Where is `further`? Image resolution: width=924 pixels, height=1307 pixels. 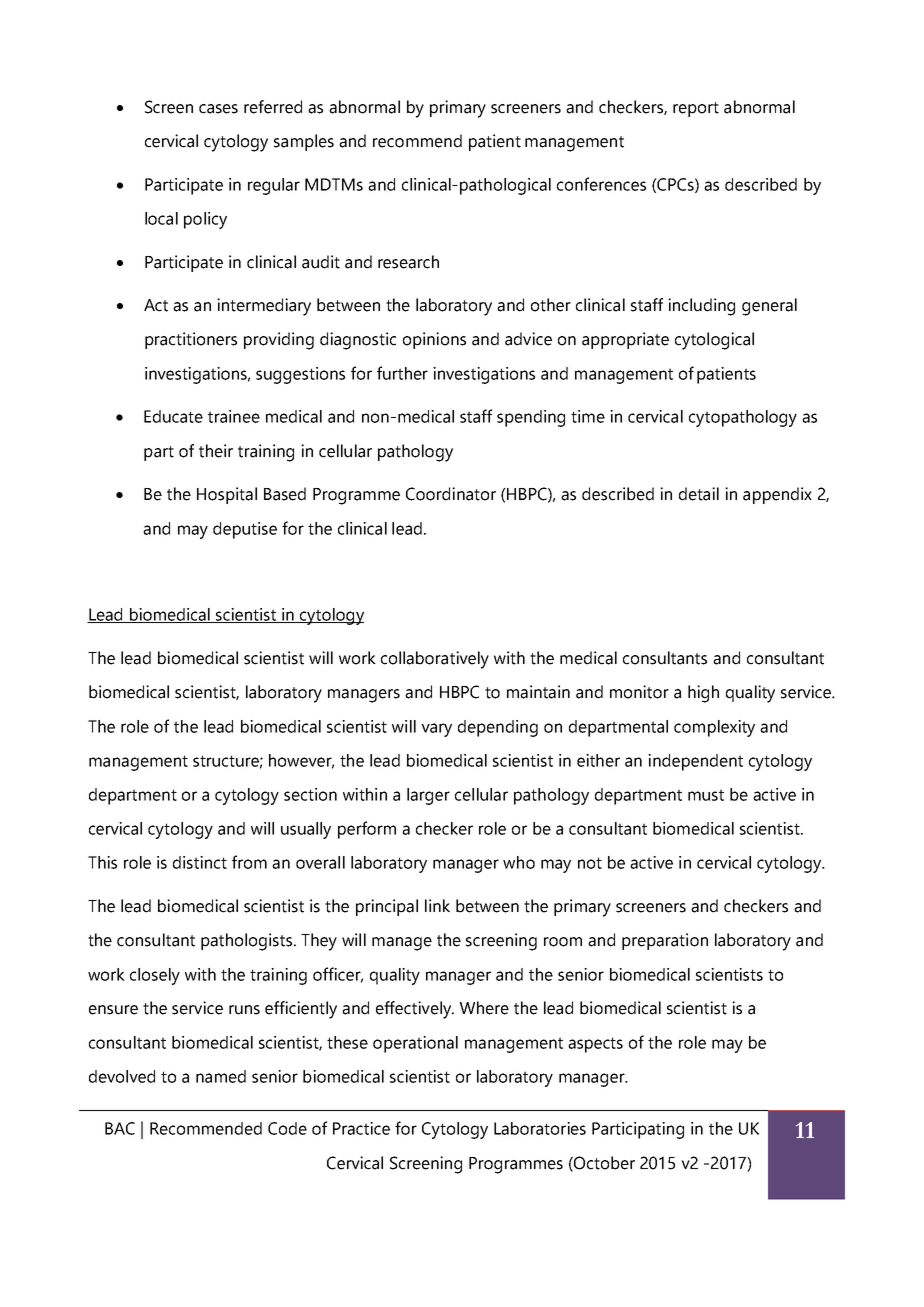 further is located at coordinates (402, 373).
